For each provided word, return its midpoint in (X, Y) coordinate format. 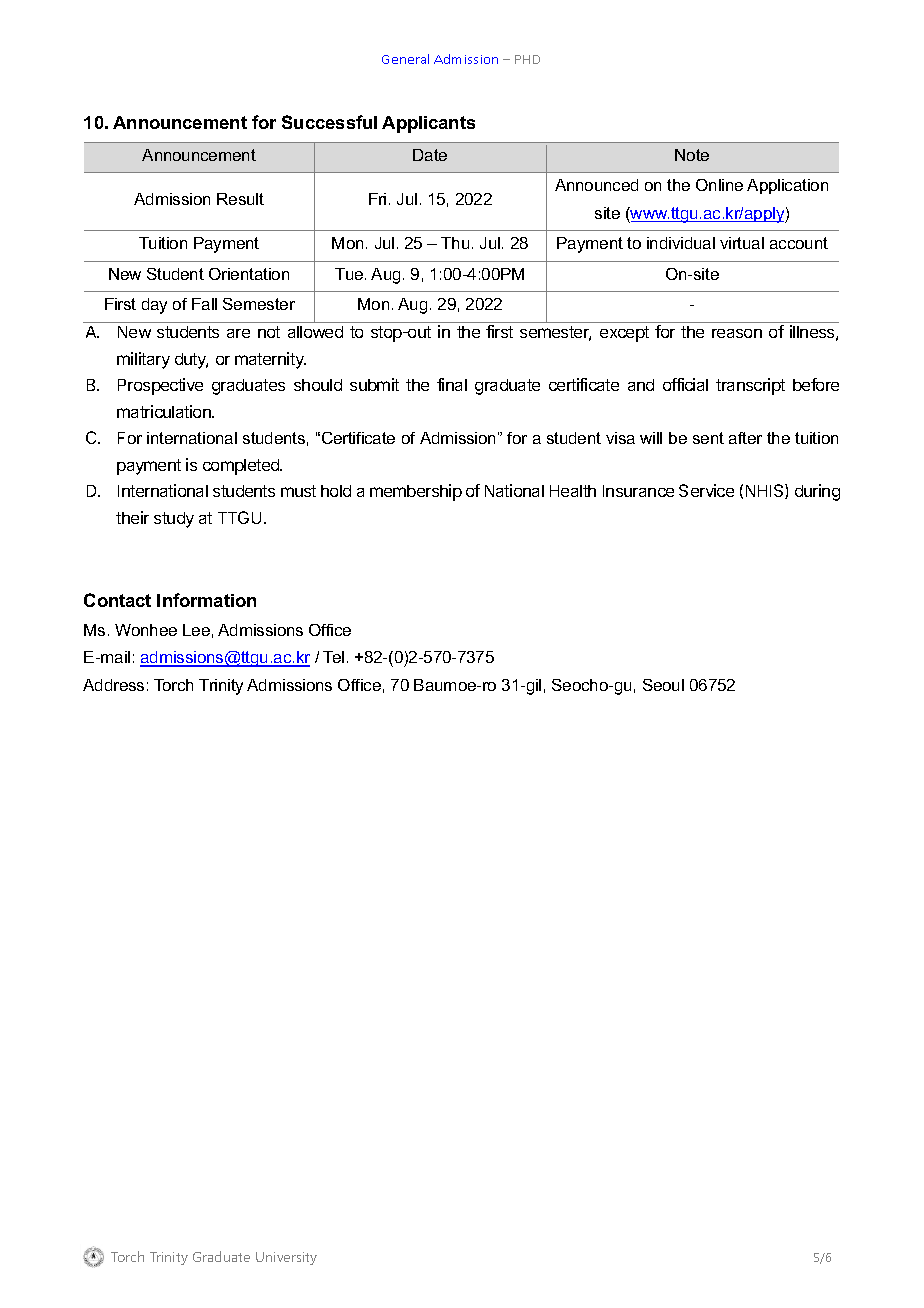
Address (113, 685)
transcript (750, 386)
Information (206, 600)
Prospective (160, 386)
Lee (196, 630)
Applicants (428, 124)
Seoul (663, 685)
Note (692, 155)
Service (706, 490)
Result (240, 199)
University (286, 1258)
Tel (333, 657)
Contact (117, 600)
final (452, 384)
